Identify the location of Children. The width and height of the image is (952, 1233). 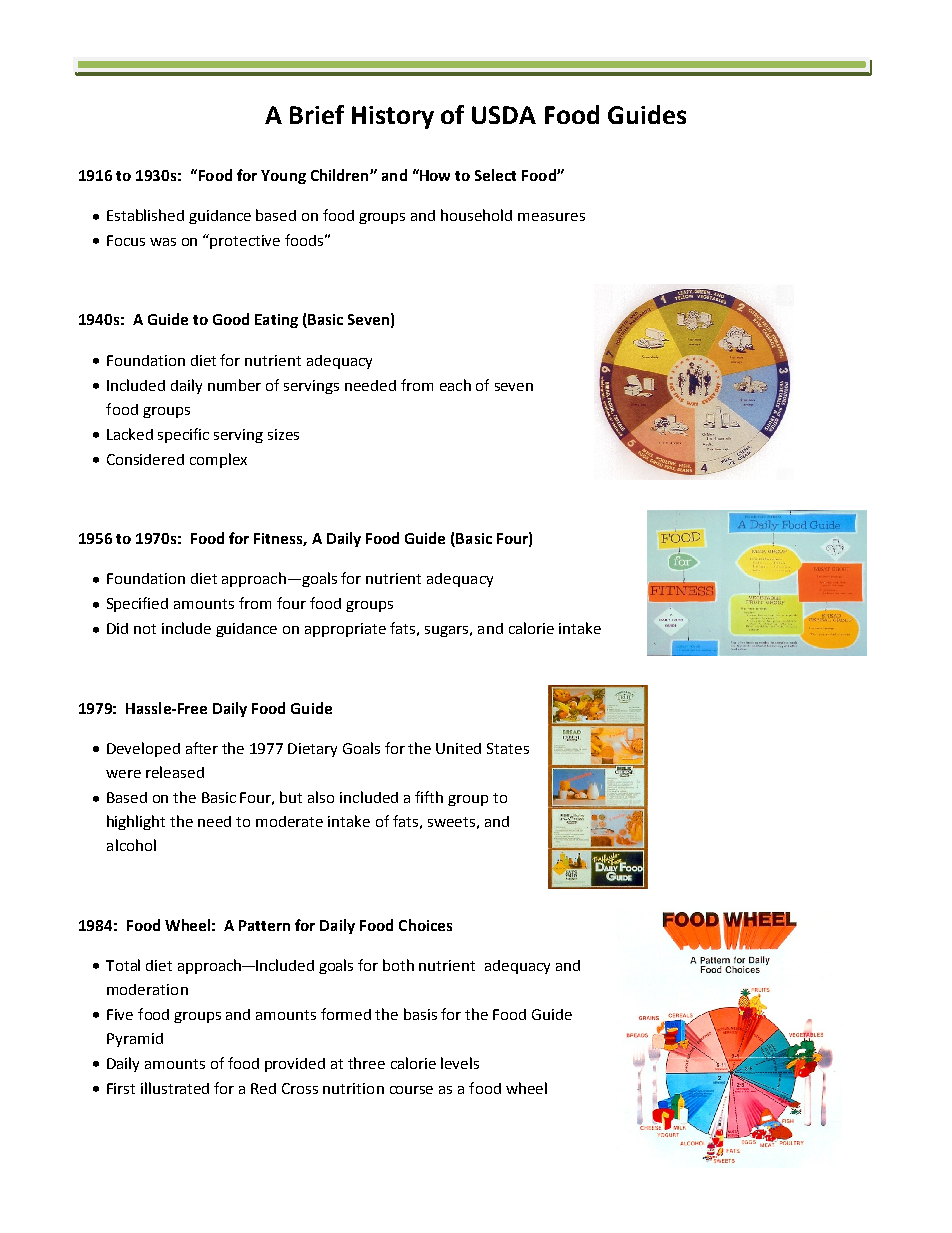
(341, 175).
